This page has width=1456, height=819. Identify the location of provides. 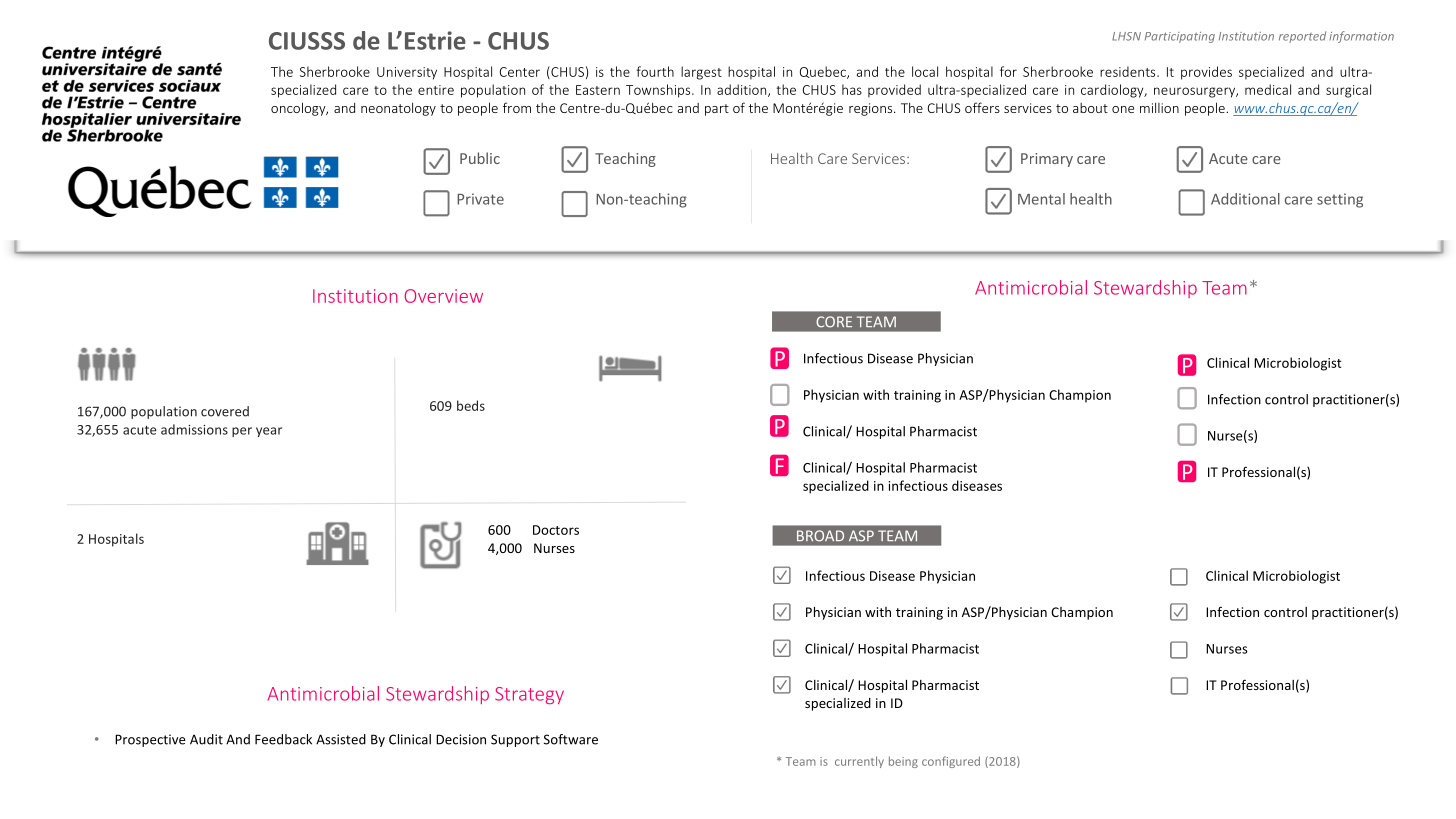
(1206, 73).
